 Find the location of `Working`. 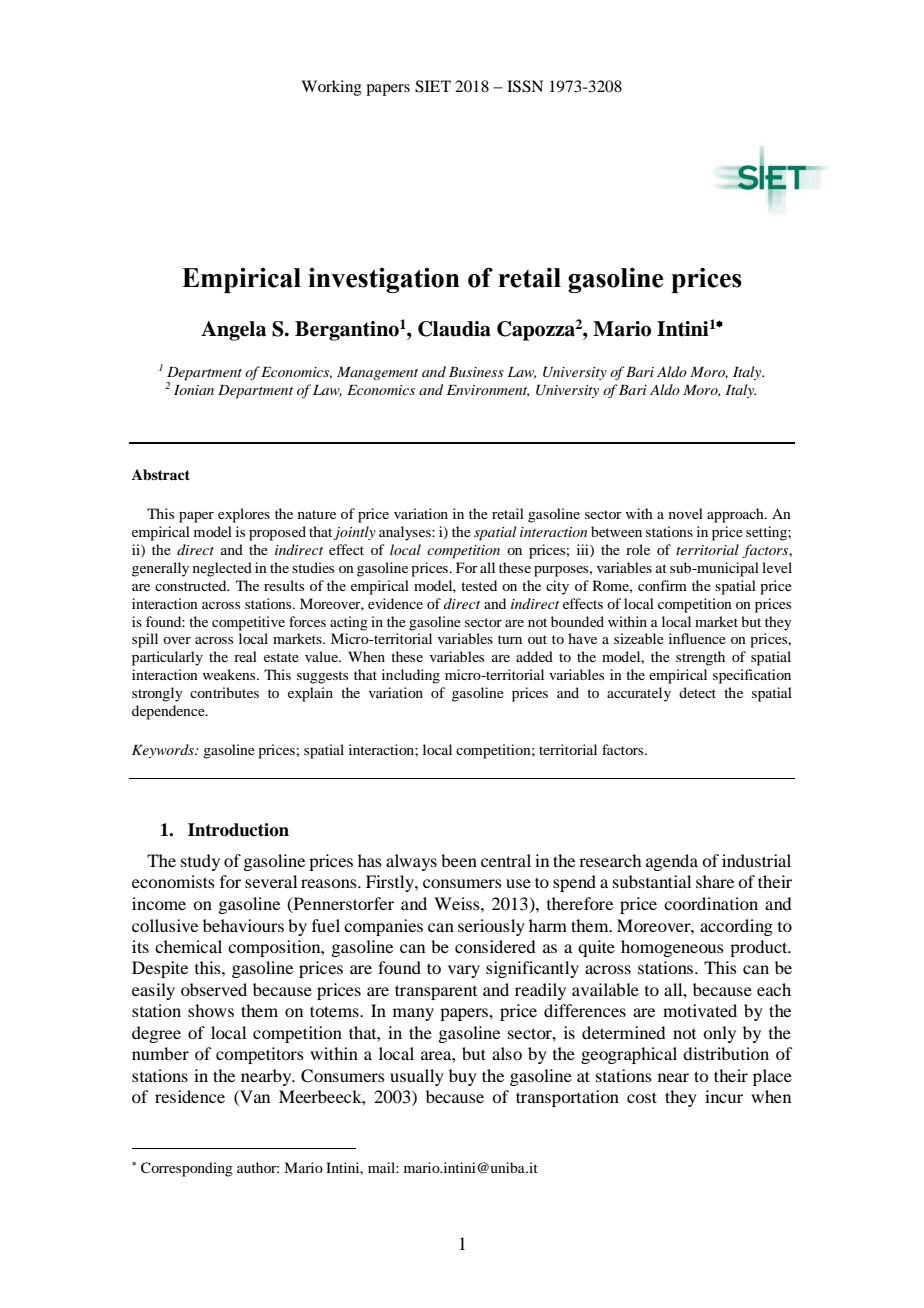

Working is located at coordinates (331, 88).
